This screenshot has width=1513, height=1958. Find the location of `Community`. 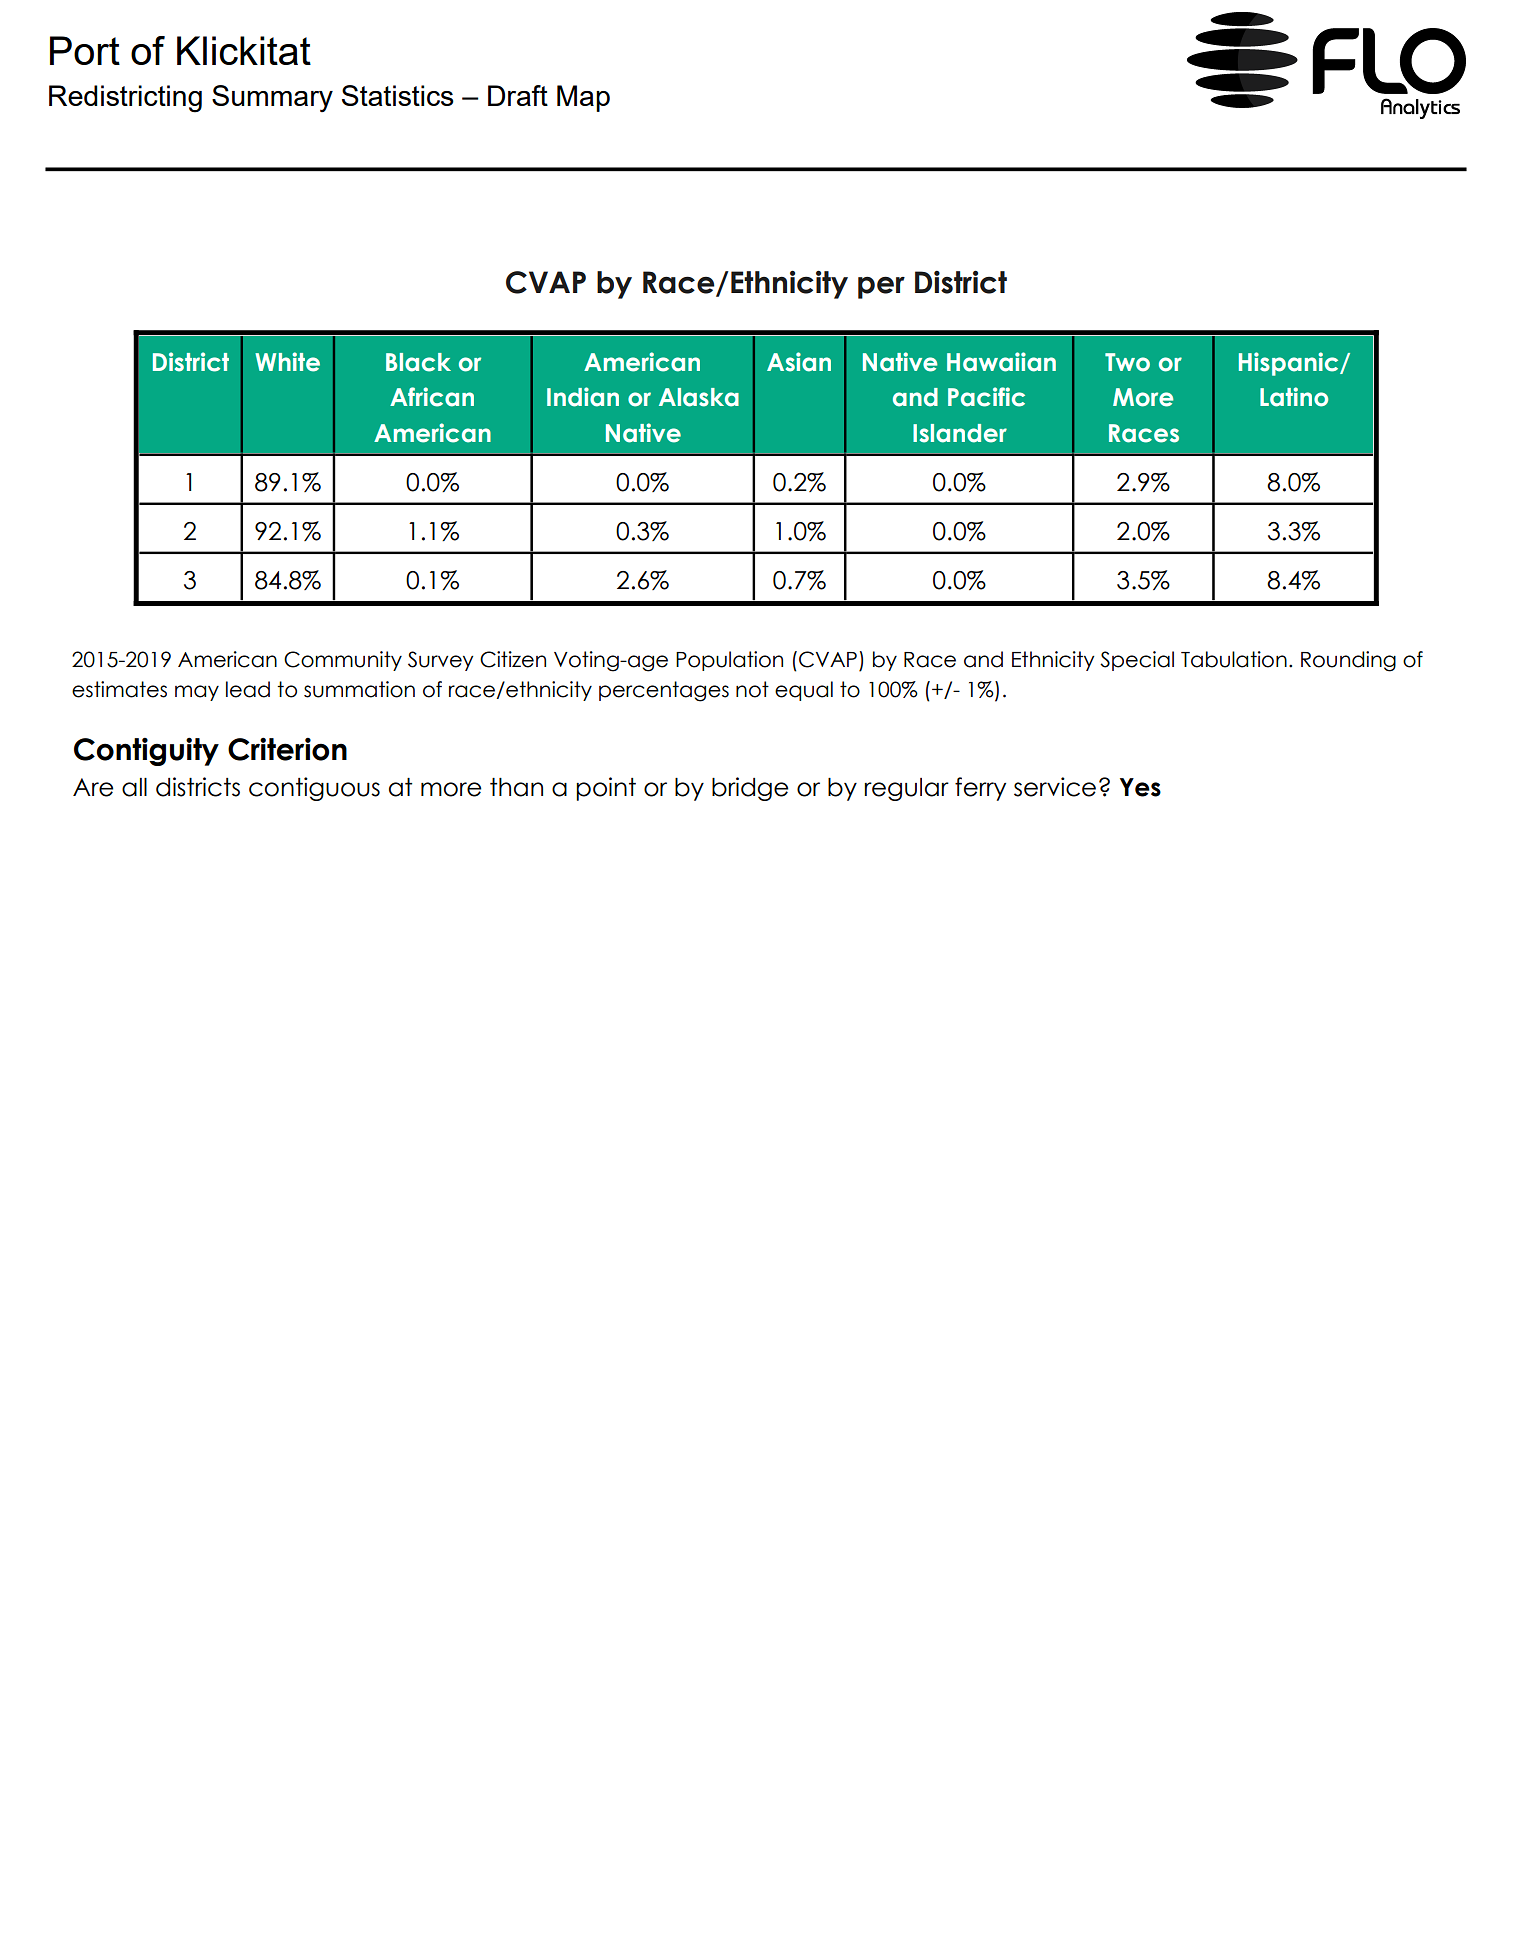

Community is located at coordinates (343, 661).
